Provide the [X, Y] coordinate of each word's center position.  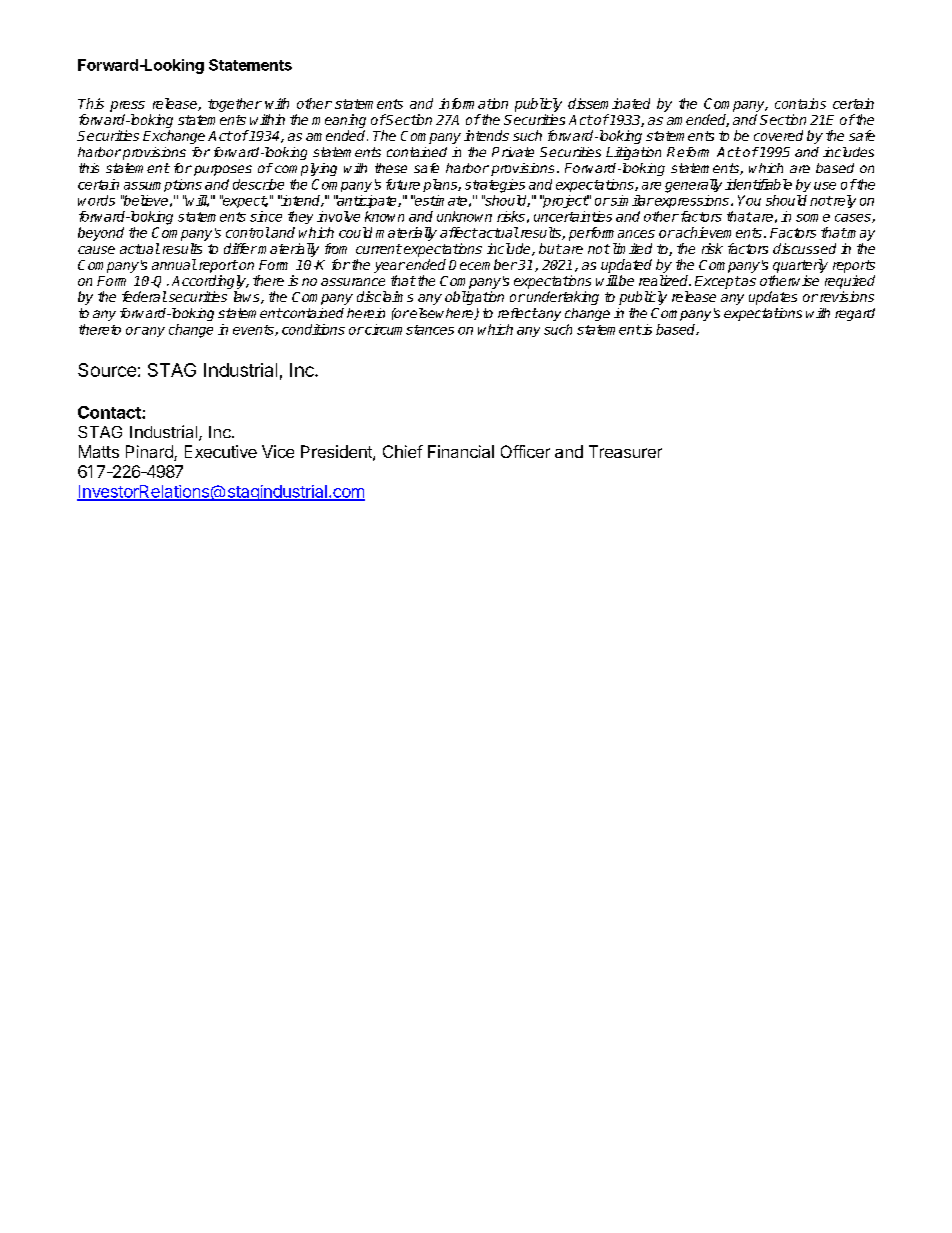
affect [459, 232]
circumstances [408, 329]
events [254, 330]
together [235, 105]
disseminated [609, 103]
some [813, 218]
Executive [221, 451]
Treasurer [625, 451]
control [248, 232]
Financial [461, 451]
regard [855, 314]
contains [800, 103]
